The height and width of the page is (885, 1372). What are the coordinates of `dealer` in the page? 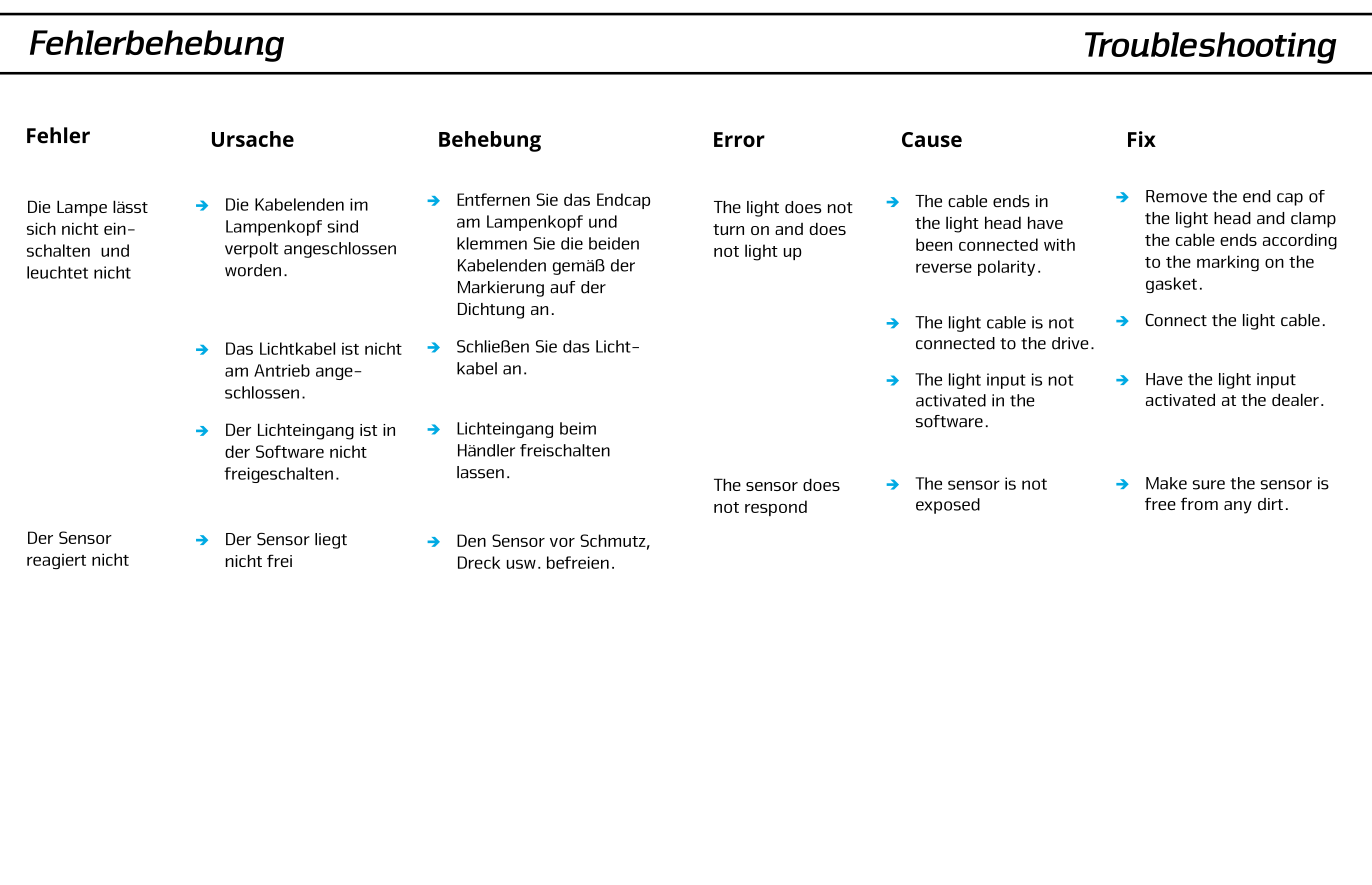 It's located at (1295, 399).
